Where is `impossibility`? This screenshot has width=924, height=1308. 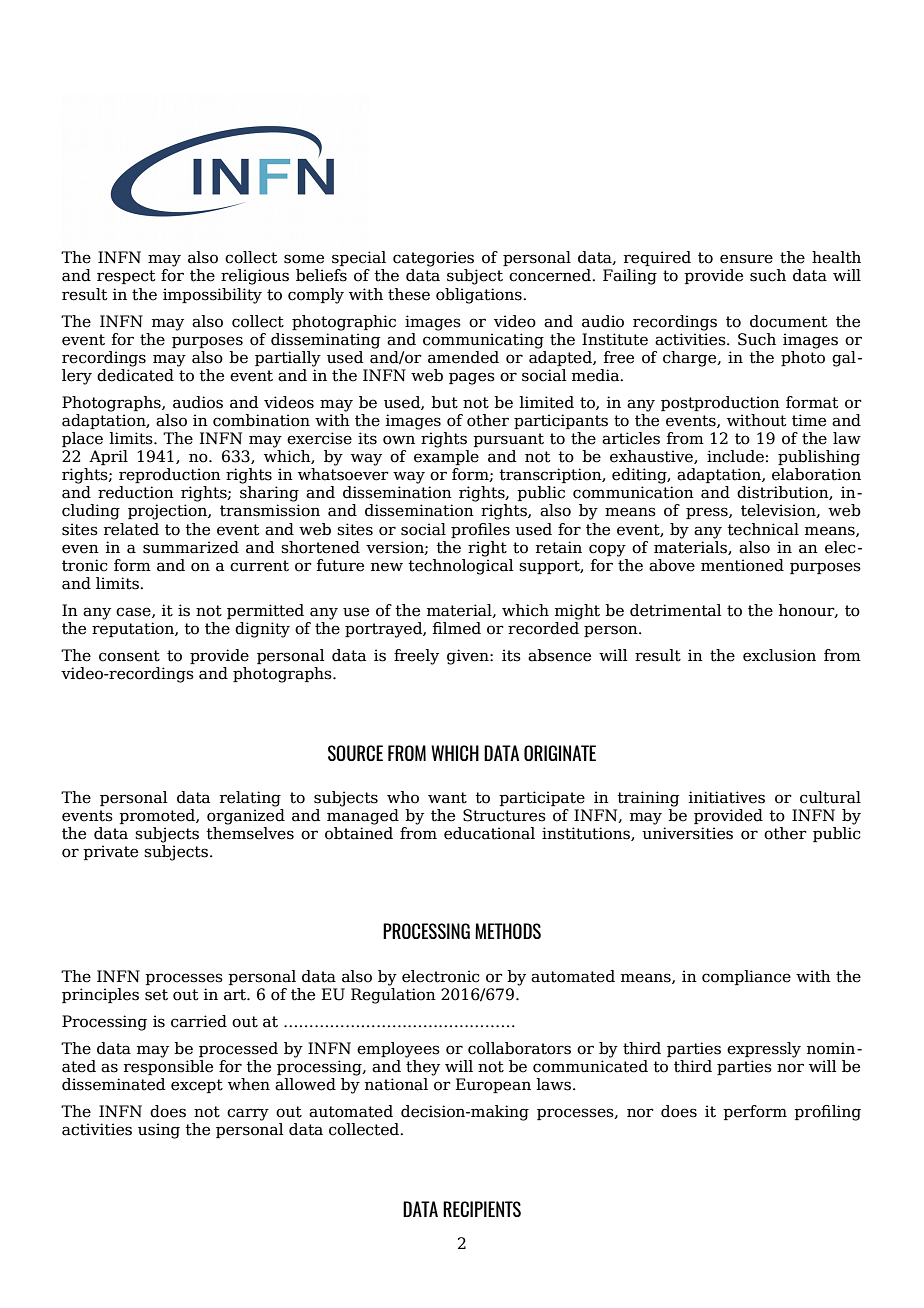
impossibility is located at coordinates (212, 296).
